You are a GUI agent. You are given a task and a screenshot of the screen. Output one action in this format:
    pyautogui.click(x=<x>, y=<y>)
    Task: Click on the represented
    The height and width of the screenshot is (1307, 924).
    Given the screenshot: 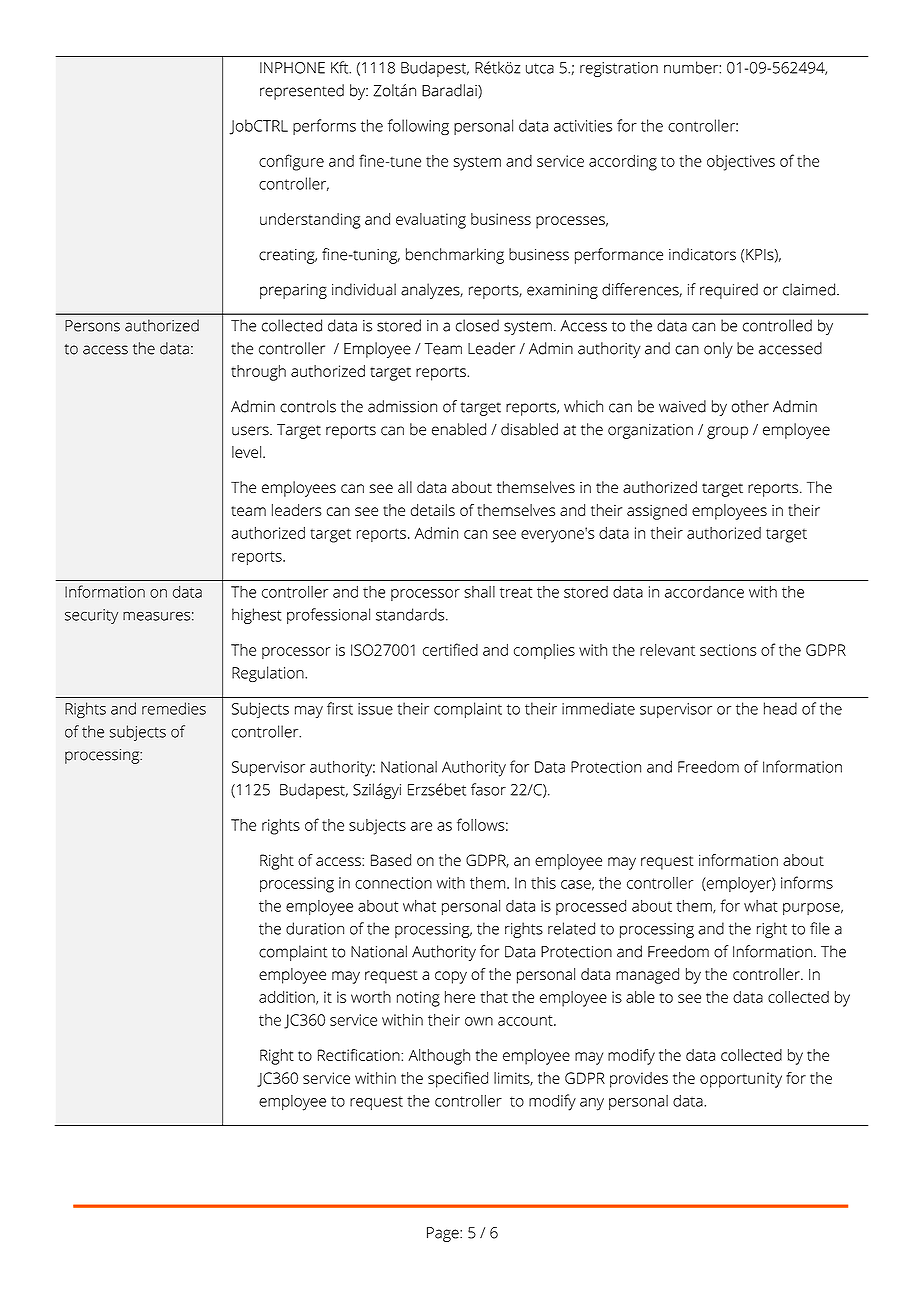 What is the action you would take?
    pyautogui.click(x=302, y=92)
